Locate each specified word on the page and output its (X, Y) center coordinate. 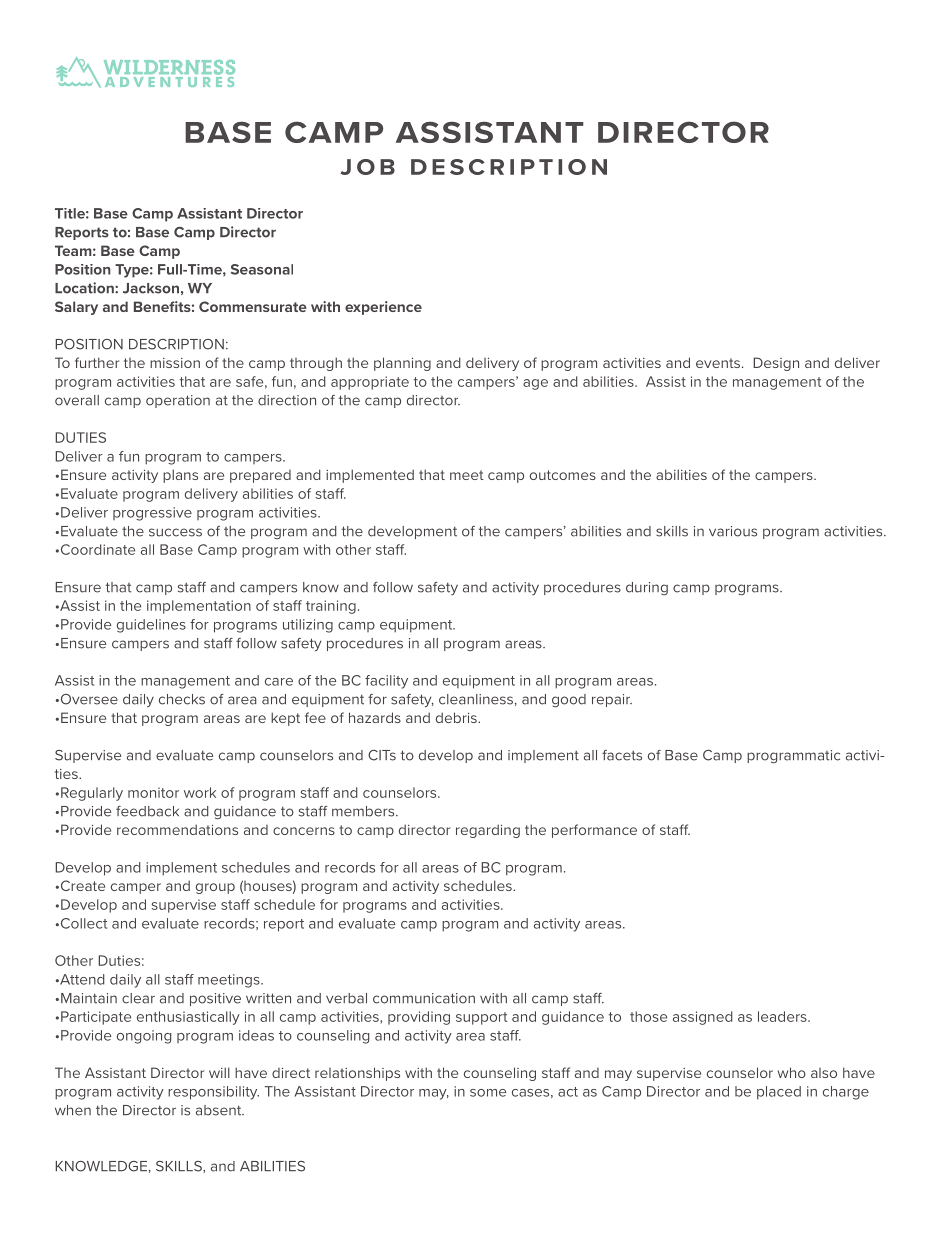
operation (178, 401)
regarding (488, 831)
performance (594, 831)
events (719, 363)
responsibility (213, 1093)
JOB (367, 167)
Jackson (151, 288)
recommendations (177, 829)
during (647, 588)
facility (386, 682)
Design (776, 364)
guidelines (151, 626)
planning (402, 364)
